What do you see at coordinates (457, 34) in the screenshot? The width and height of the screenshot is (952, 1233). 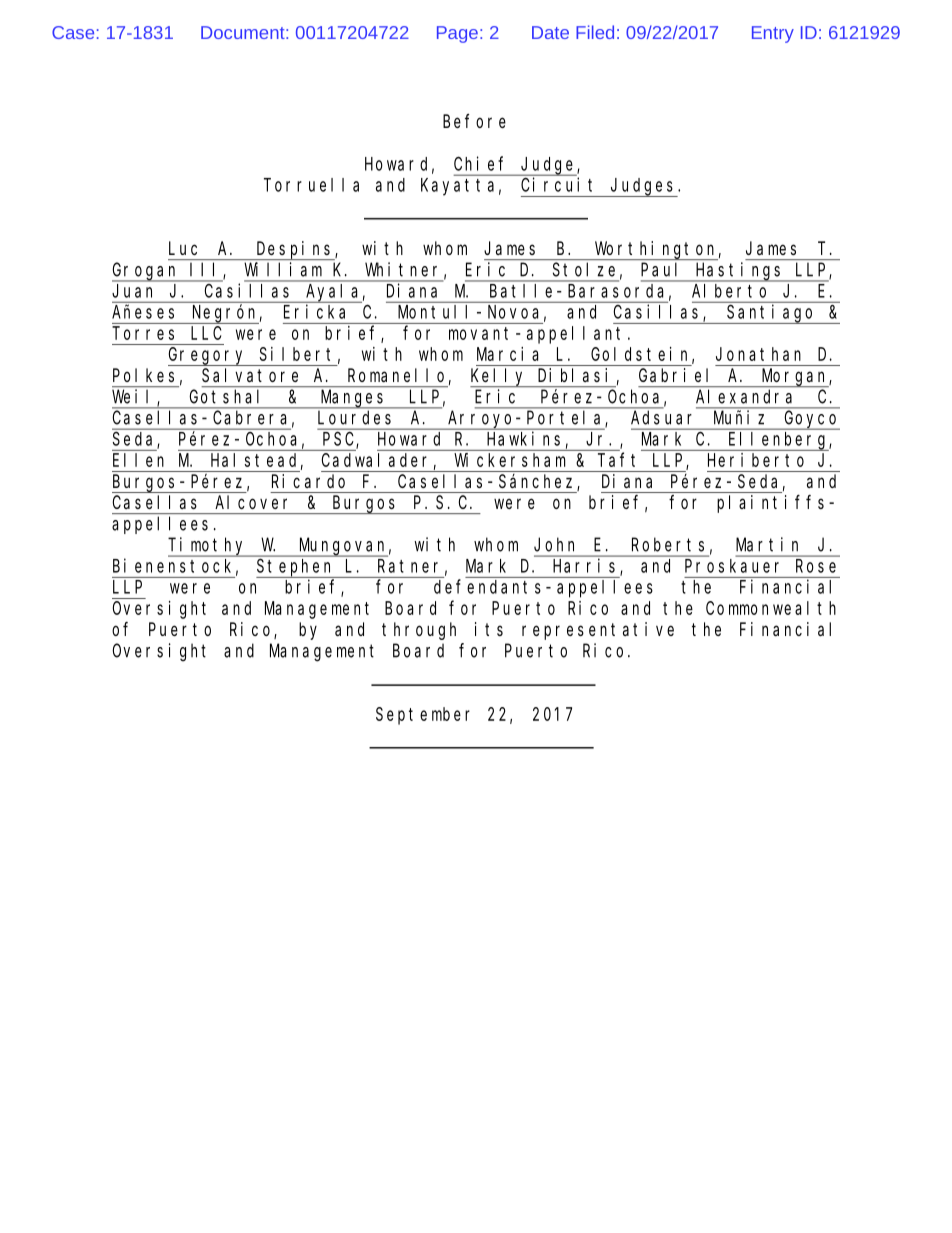 I see `Page` at bounding box center [457, 34].
